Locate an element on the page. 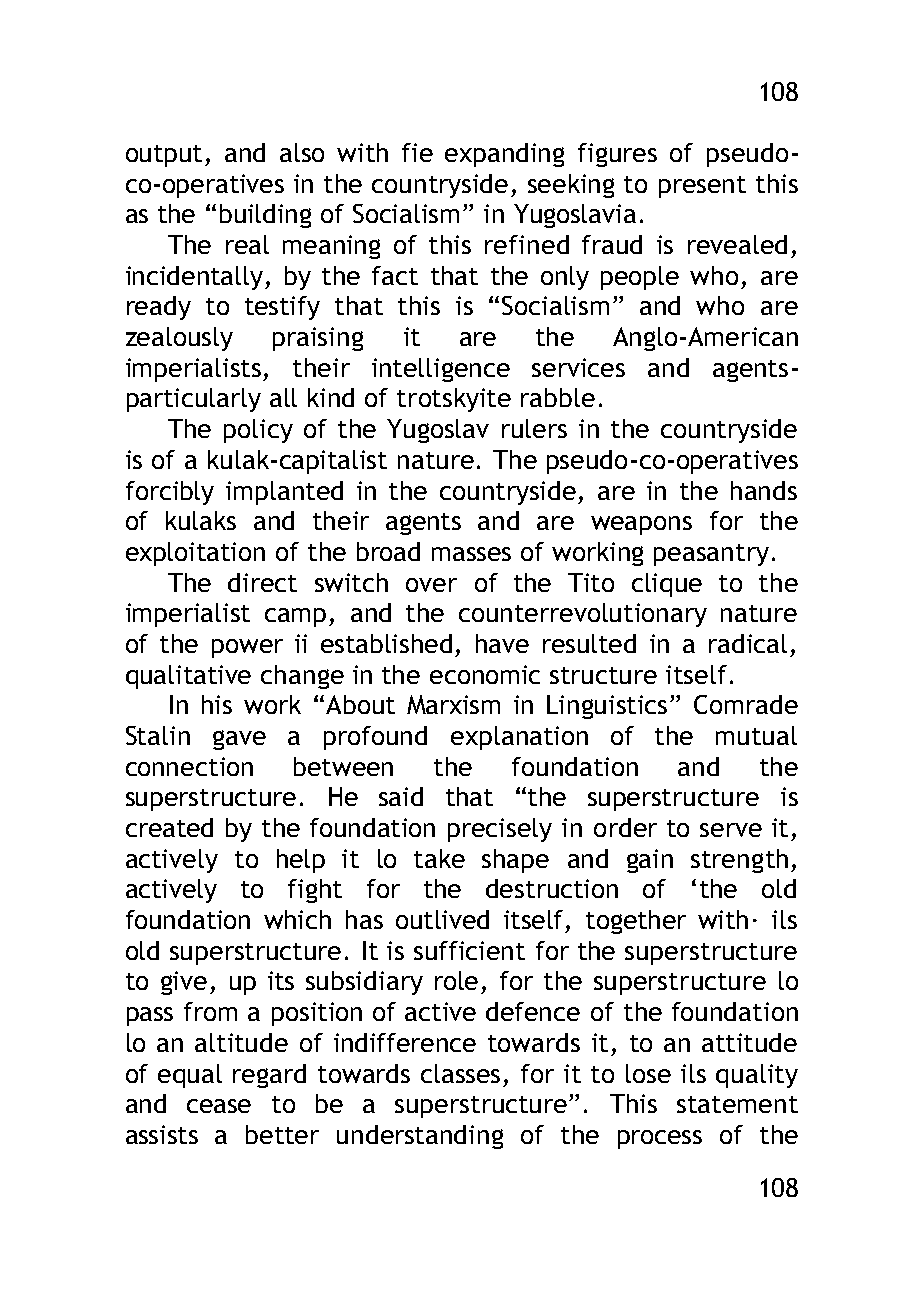 Image resolution: width=924 pixels, height=1311 pixels. masses is located at coordinates (471, 554).
